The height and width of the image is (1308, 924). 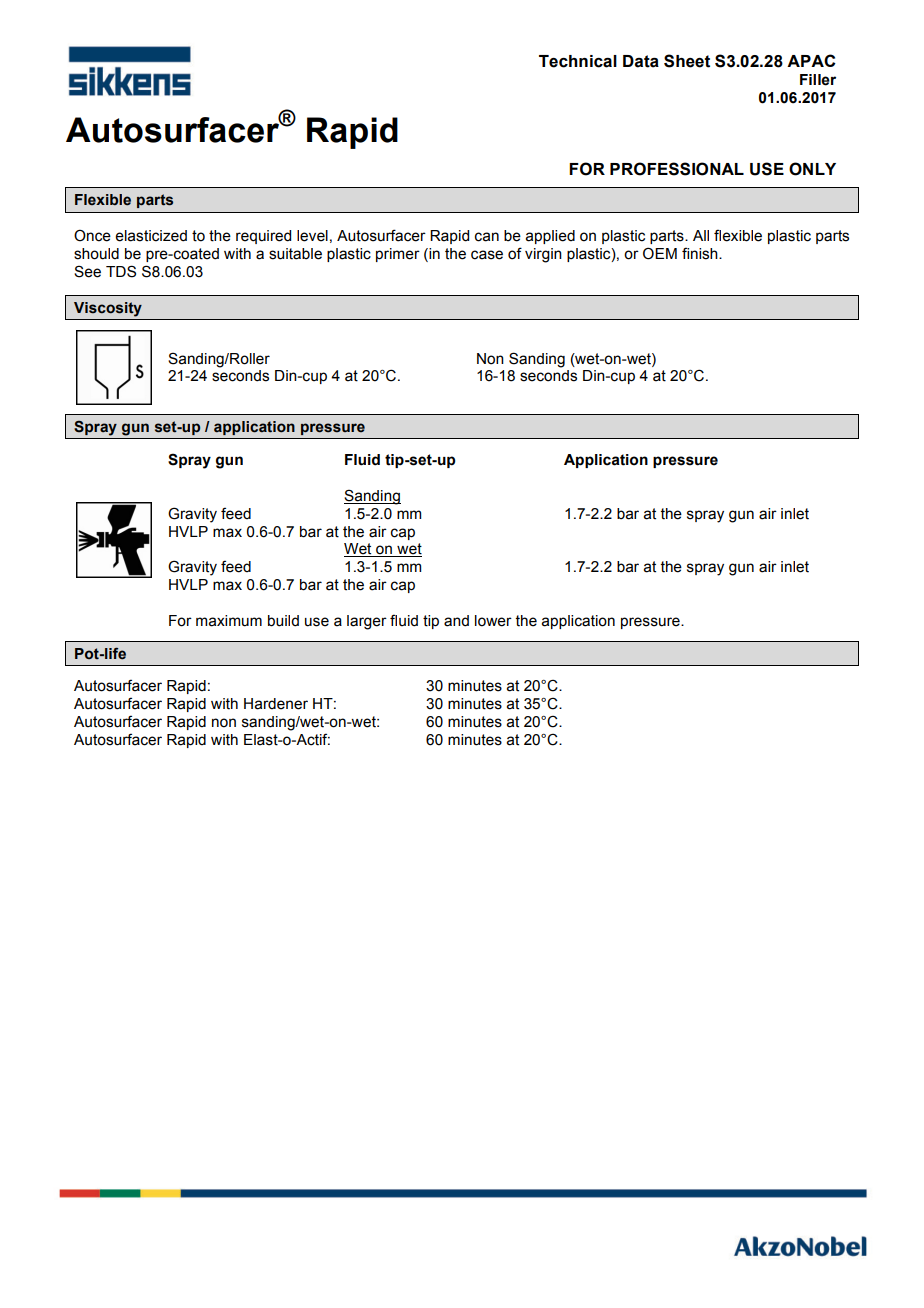 I want to click on Once, so click(x=92, y=235).
